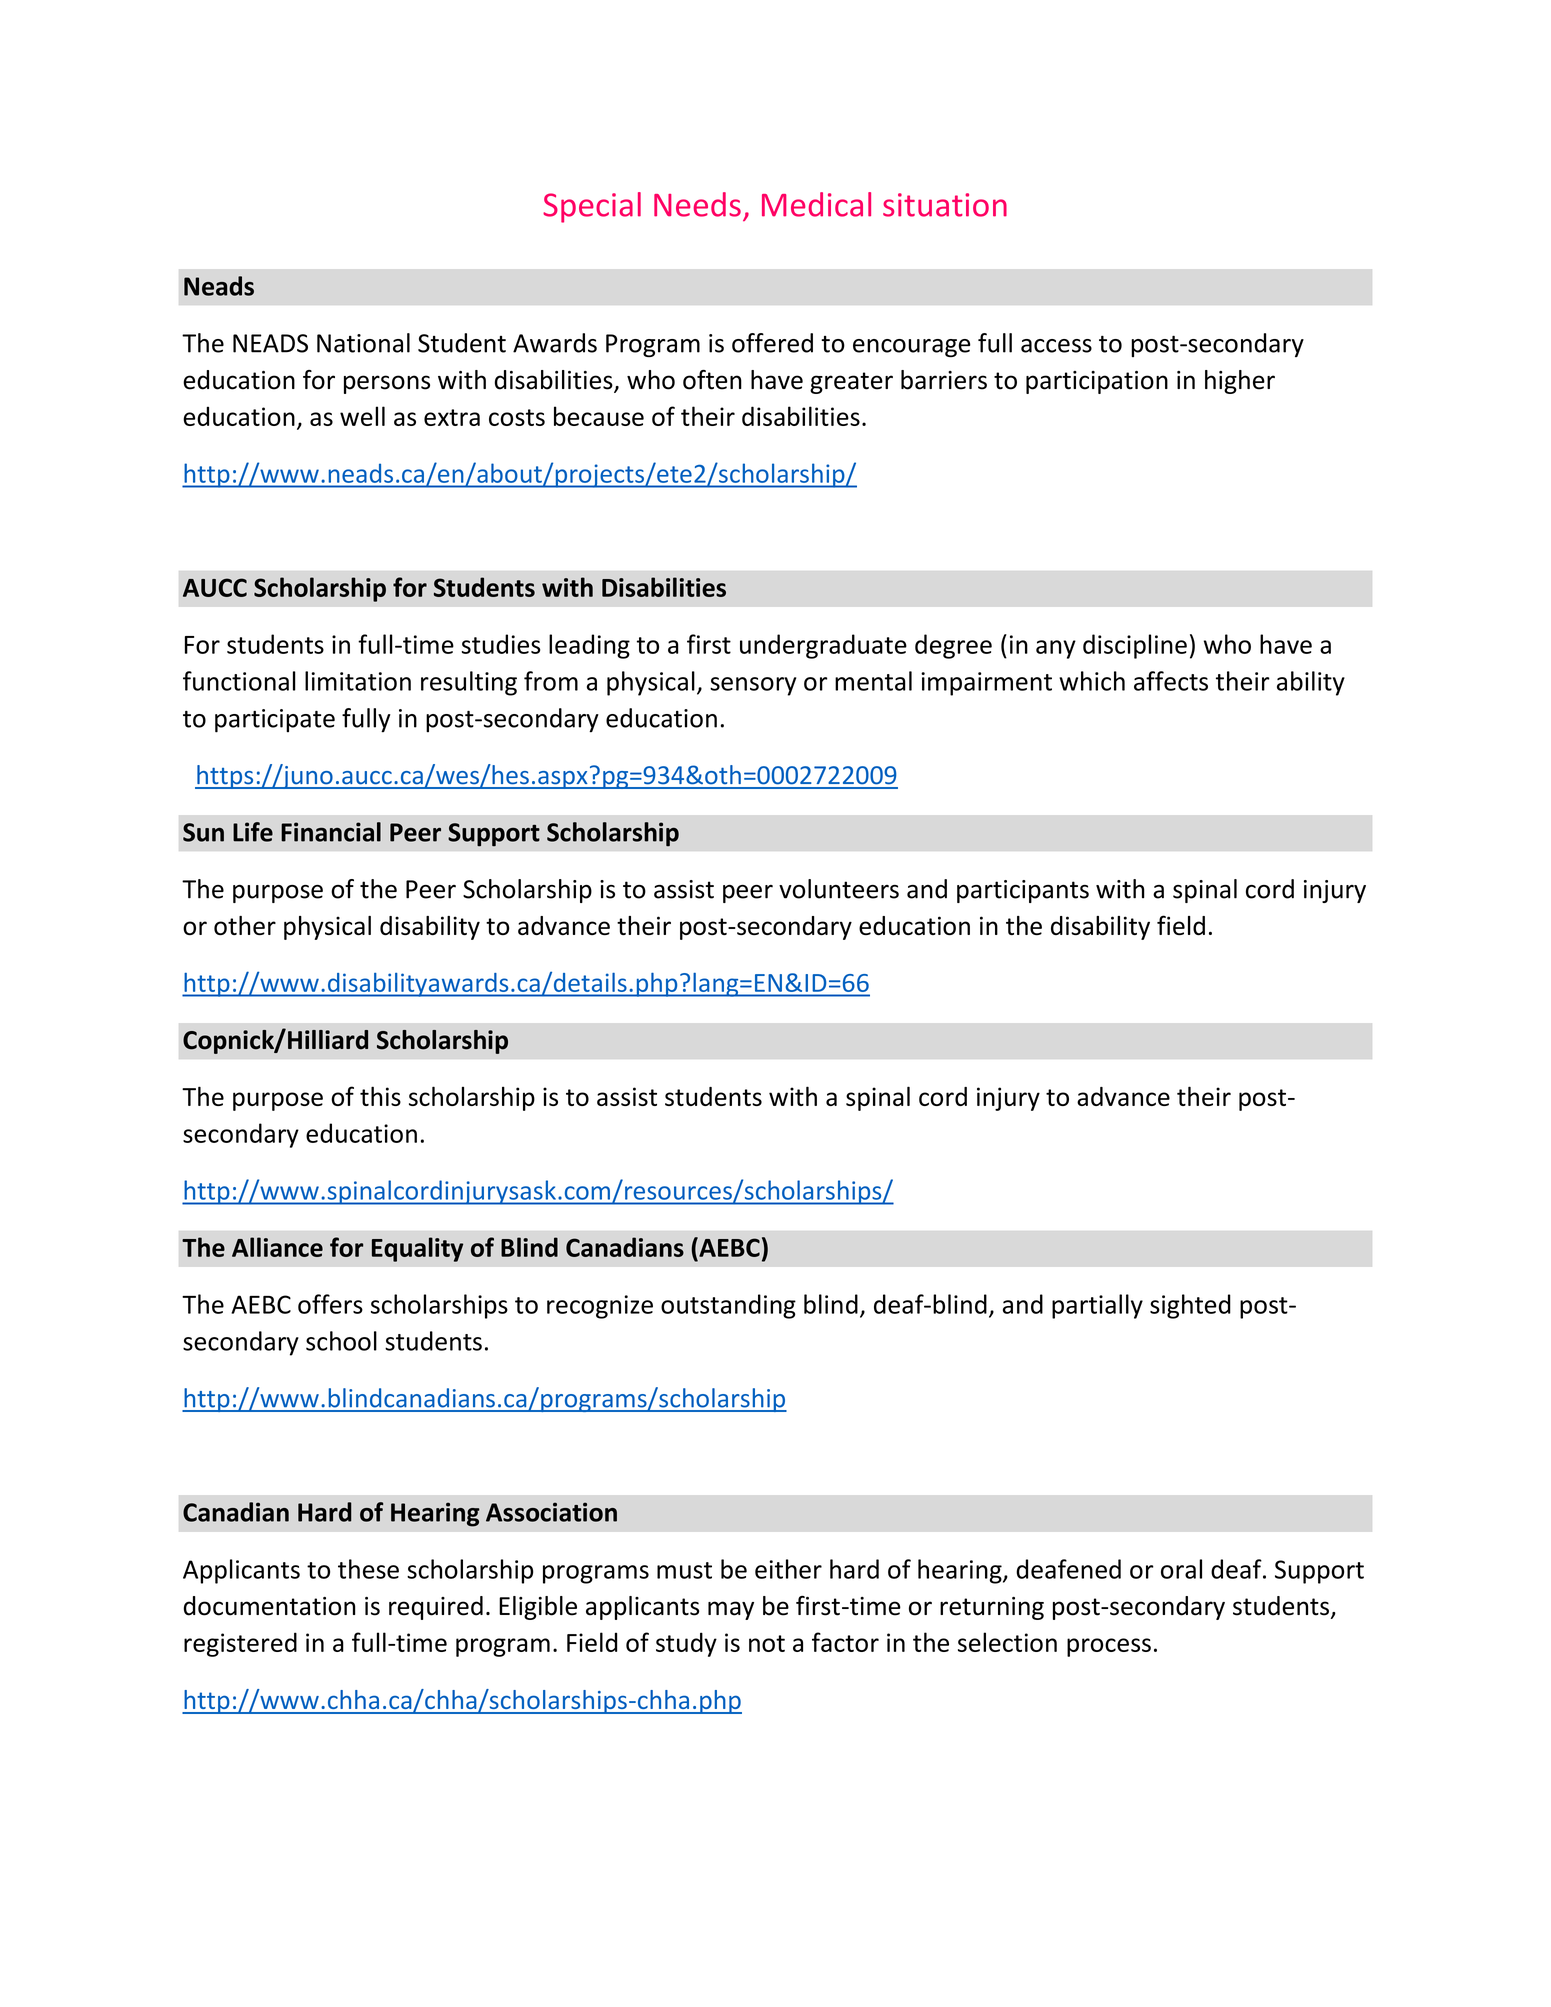 This screenshot has width=1551, height=2007. What do you see at coordinates (823, 646) in the screenshot?
I see `undergraduate` at bounding box center [823, 646].
